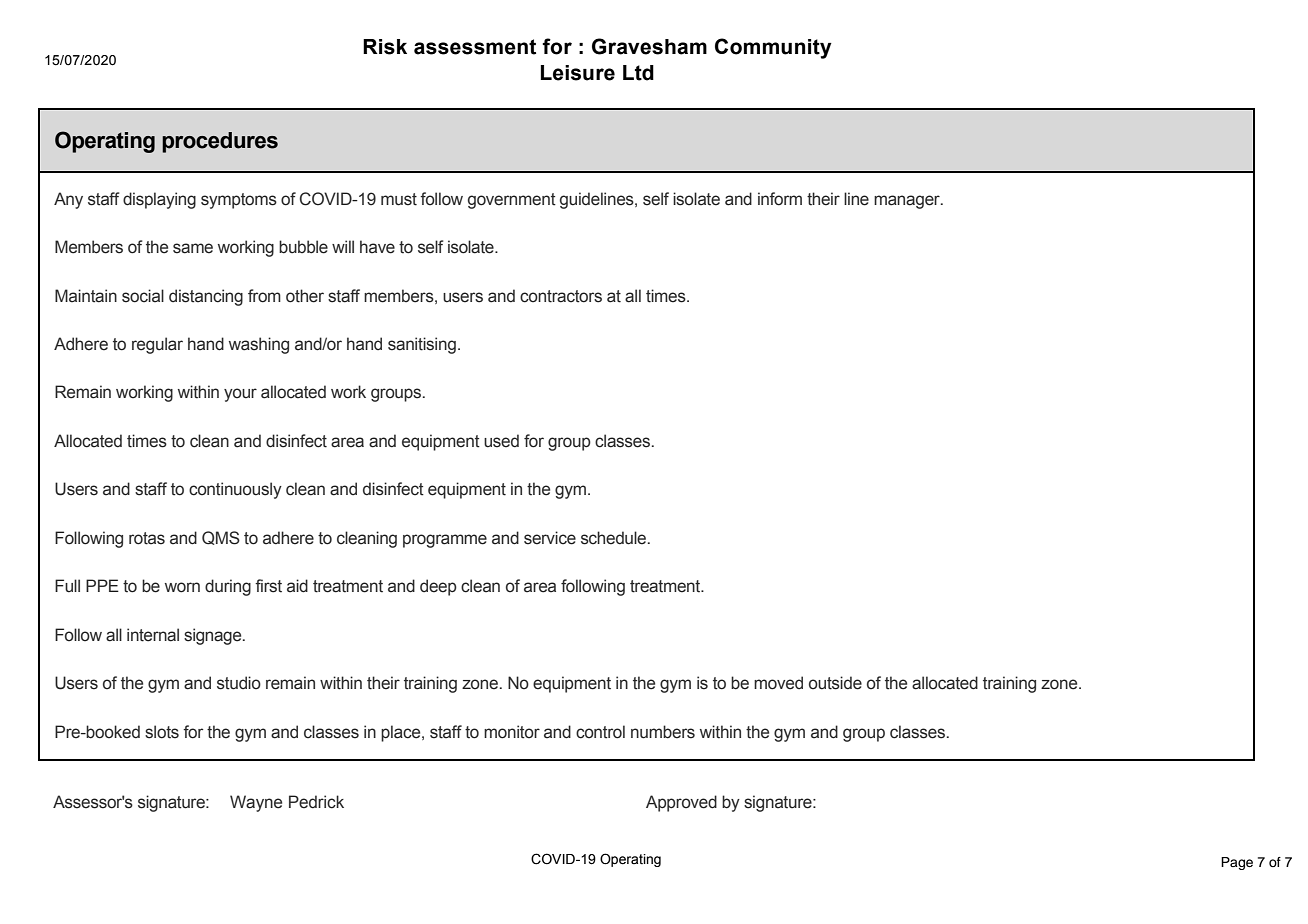 This screenshot has width=1308, height=924. What do you see at coordinates (385, 47) in the screenshot?
I see `Risk` at bounding box center [385, 47].
